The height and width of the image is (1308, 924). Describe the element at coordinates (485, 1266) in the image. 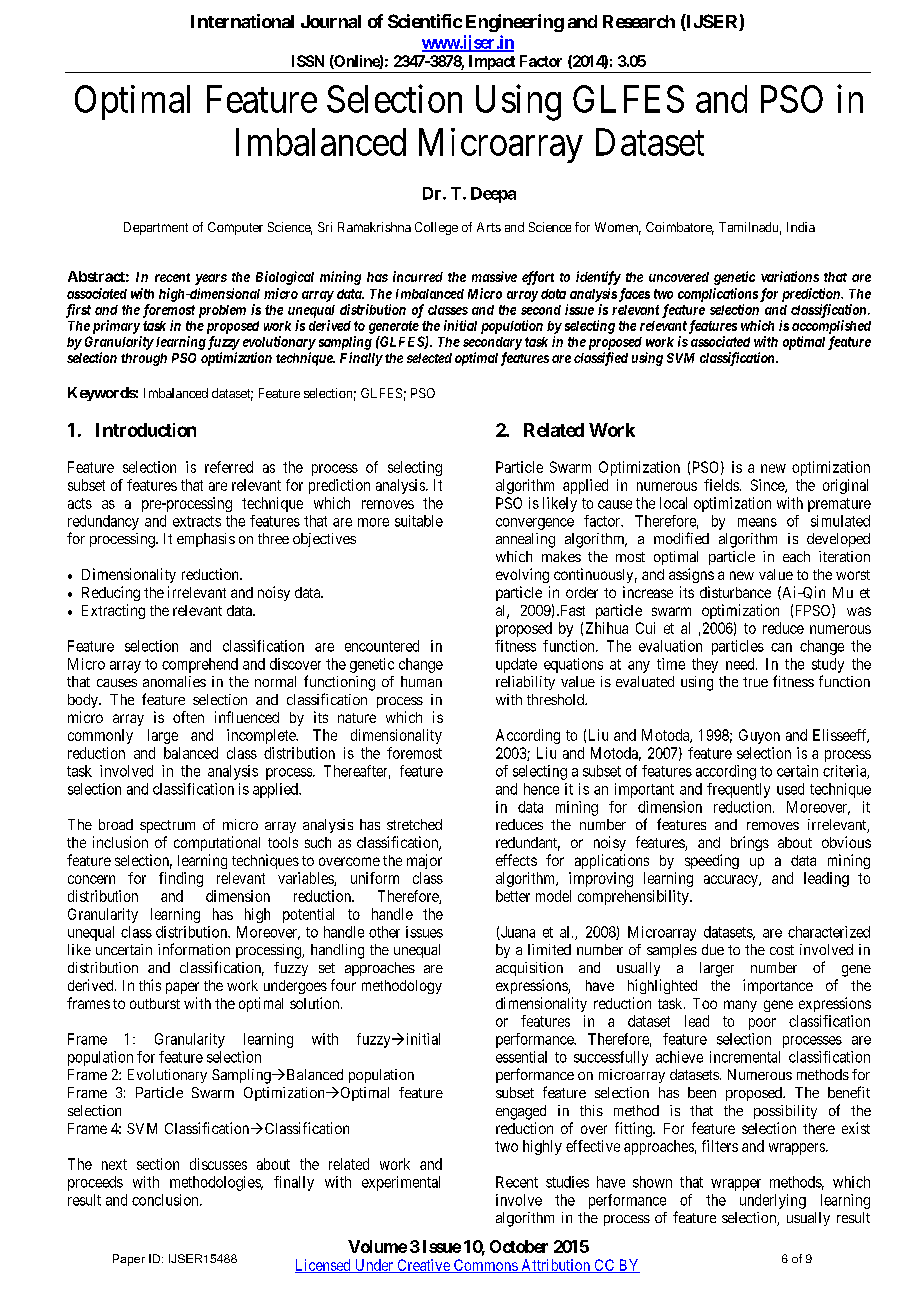

I see `Commons` at that location.
